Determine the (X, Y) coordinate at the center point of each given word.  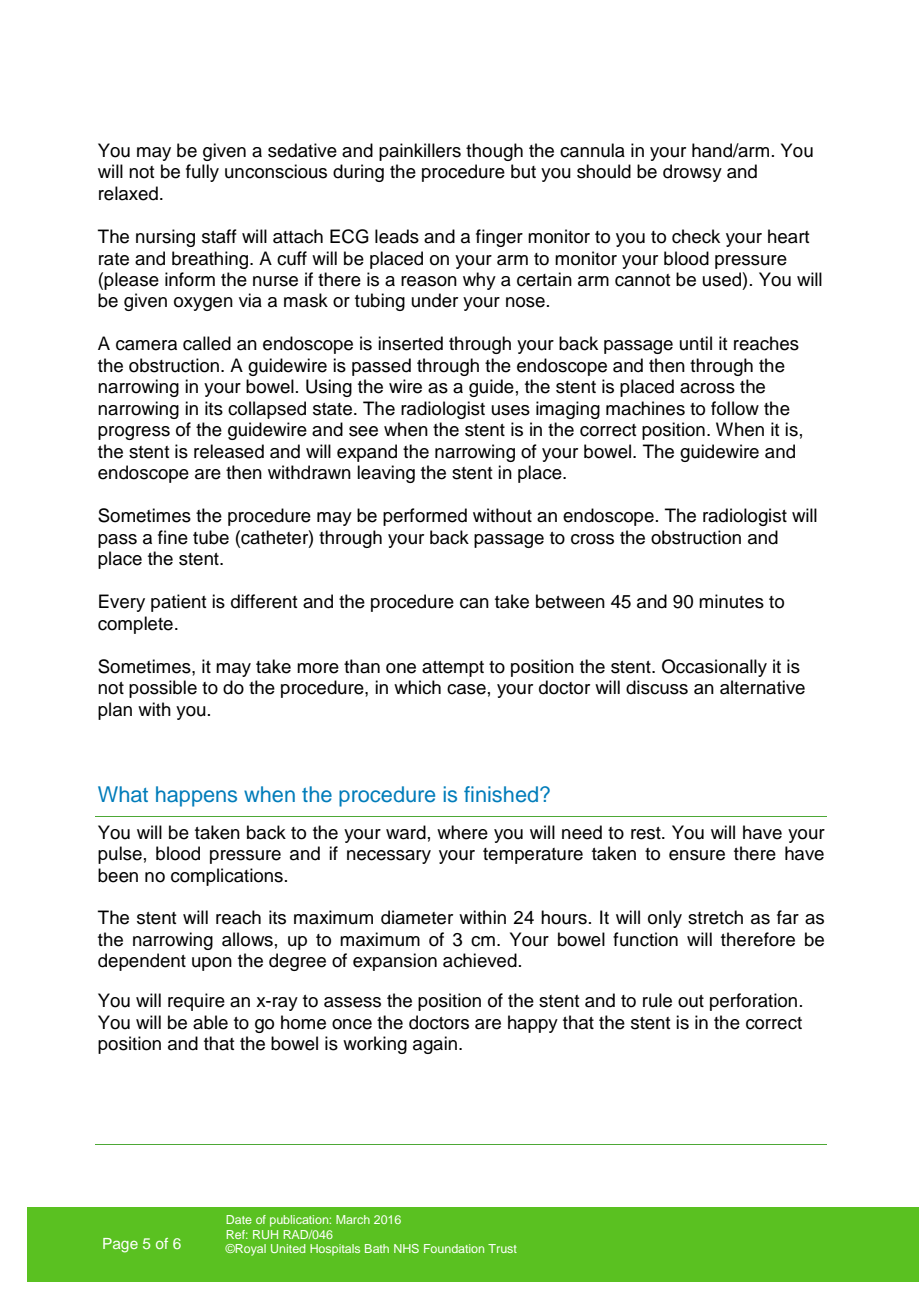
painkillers (420, 152)
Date (239, 1219)
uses (511, 410)
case (466, 689)
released (229, 451)
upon (212, 964)
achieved (480, 960)
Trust (502, 1248)
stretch (715, 917)
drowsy (692, 173)
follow (735, 408)
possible (163, 689)
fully (202, 173)
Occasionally (714, 668)
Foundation (454, 1248)
